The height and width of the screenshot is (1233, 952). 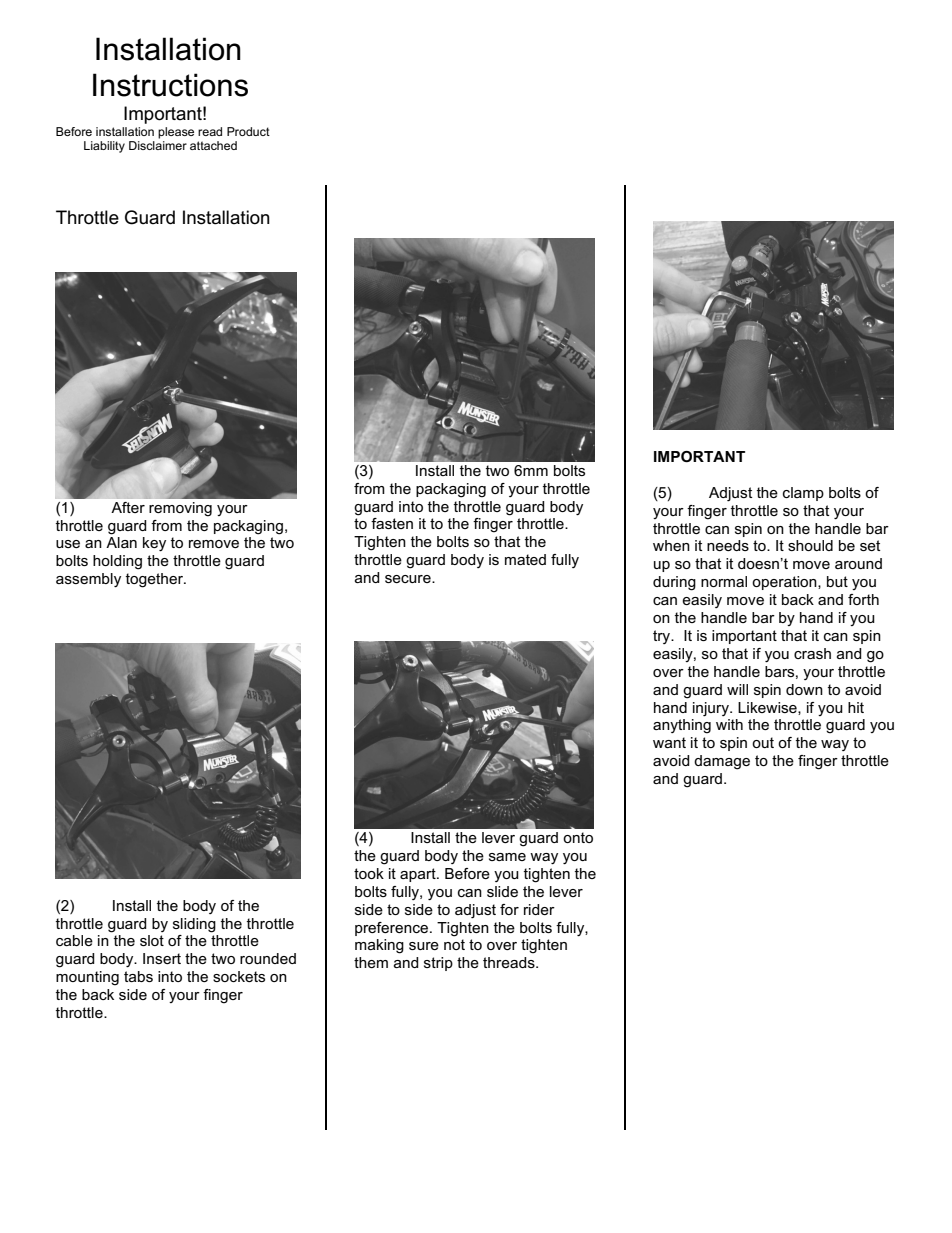 What do you see at coordinates (213, 145) in the screenshot?
I see `attached` at bounding box center [213, 145].
